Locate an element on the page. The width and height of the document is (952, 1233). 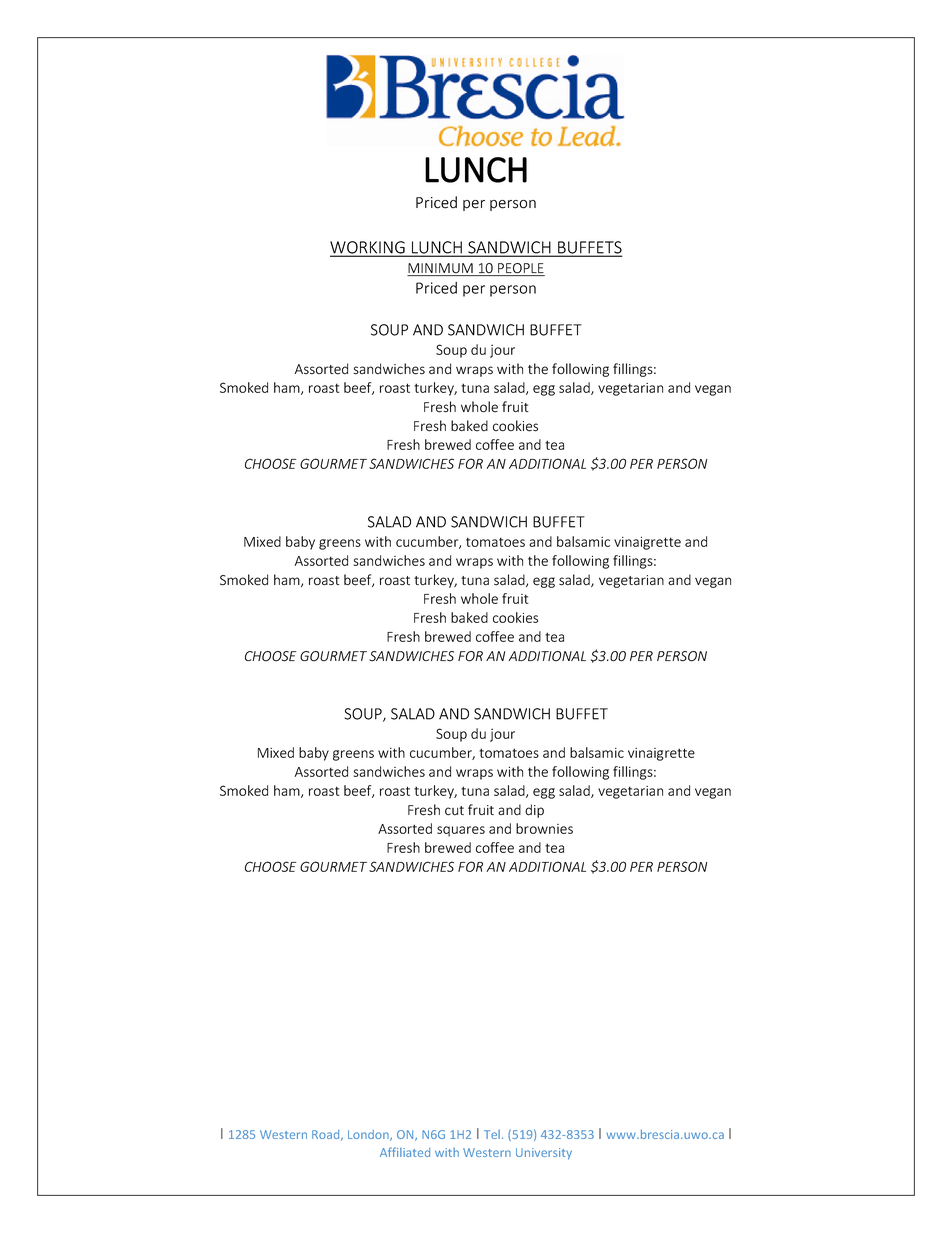
PEOPLE is located at coordinates (520, 269).
